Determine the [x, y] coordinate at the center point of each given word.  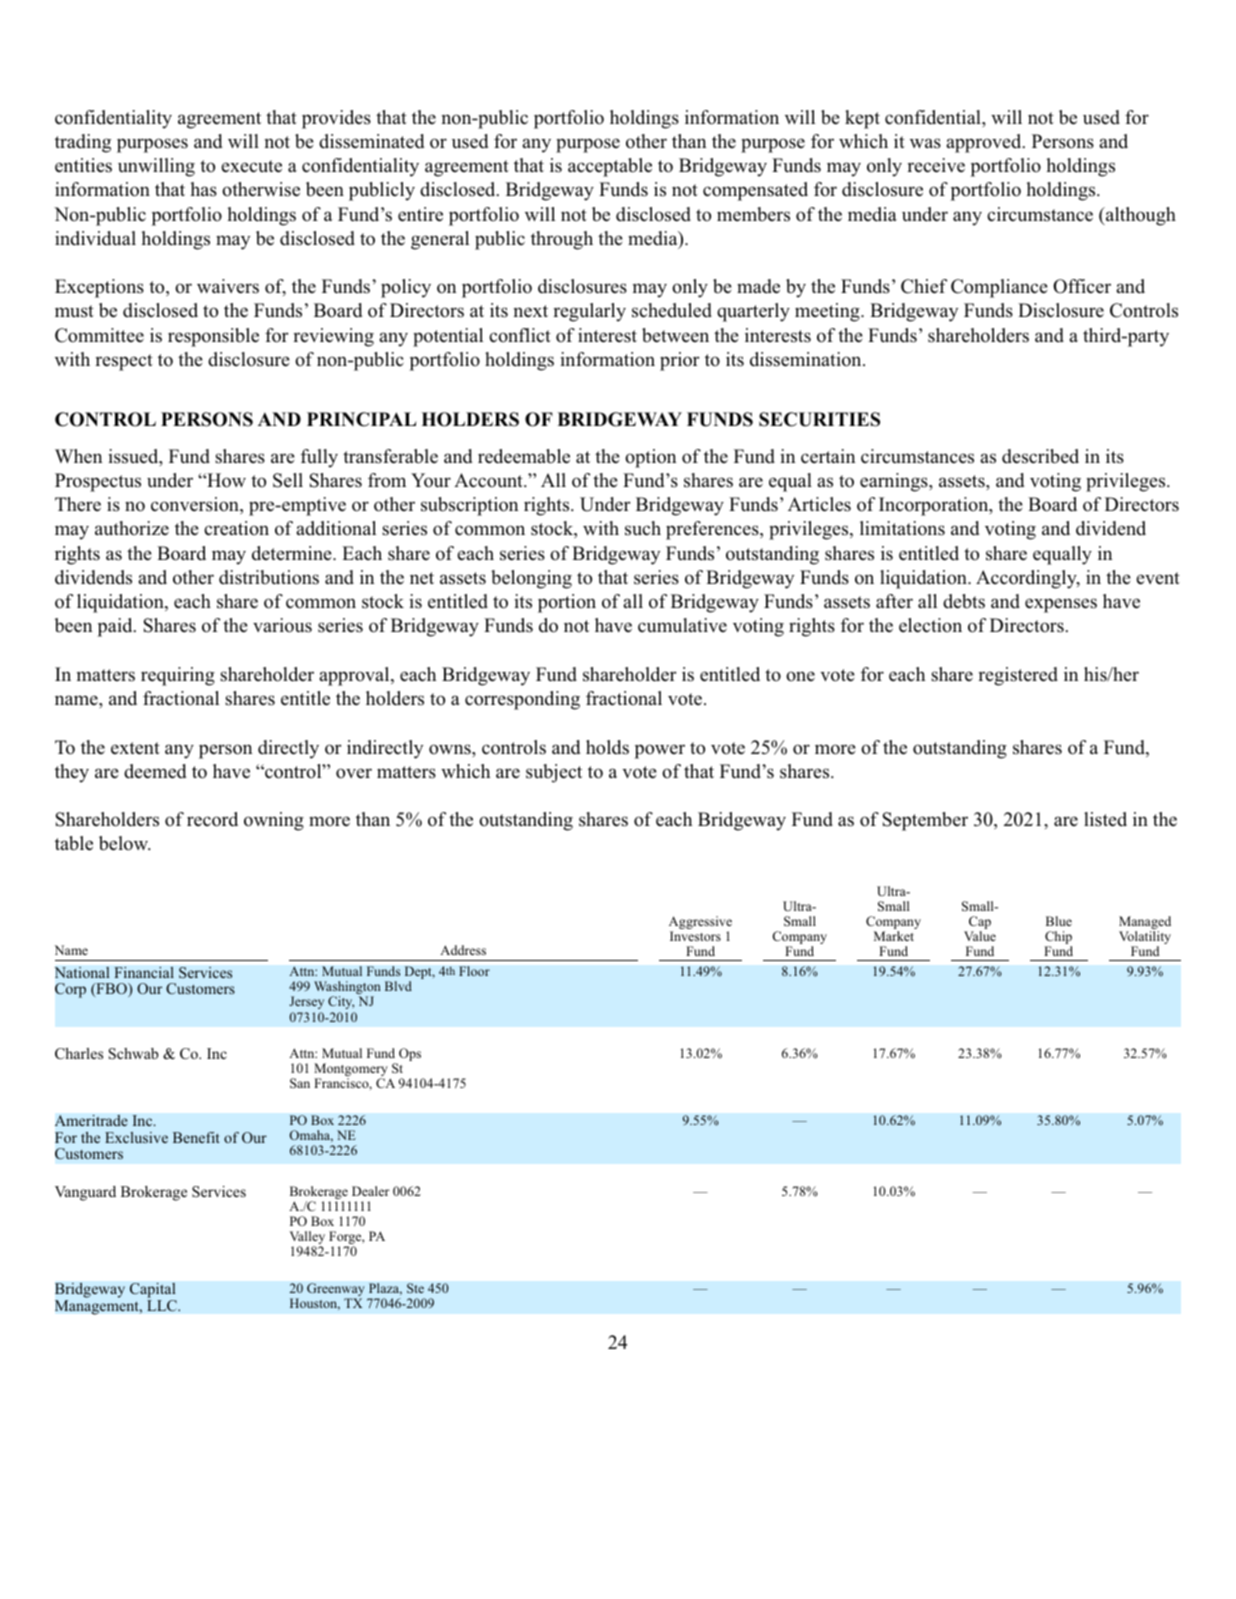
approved [985, 143]
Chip [1058, 939]
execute [251, 166]
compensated [755, 191]
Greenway [336, 1291]
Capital [153, 1292]
